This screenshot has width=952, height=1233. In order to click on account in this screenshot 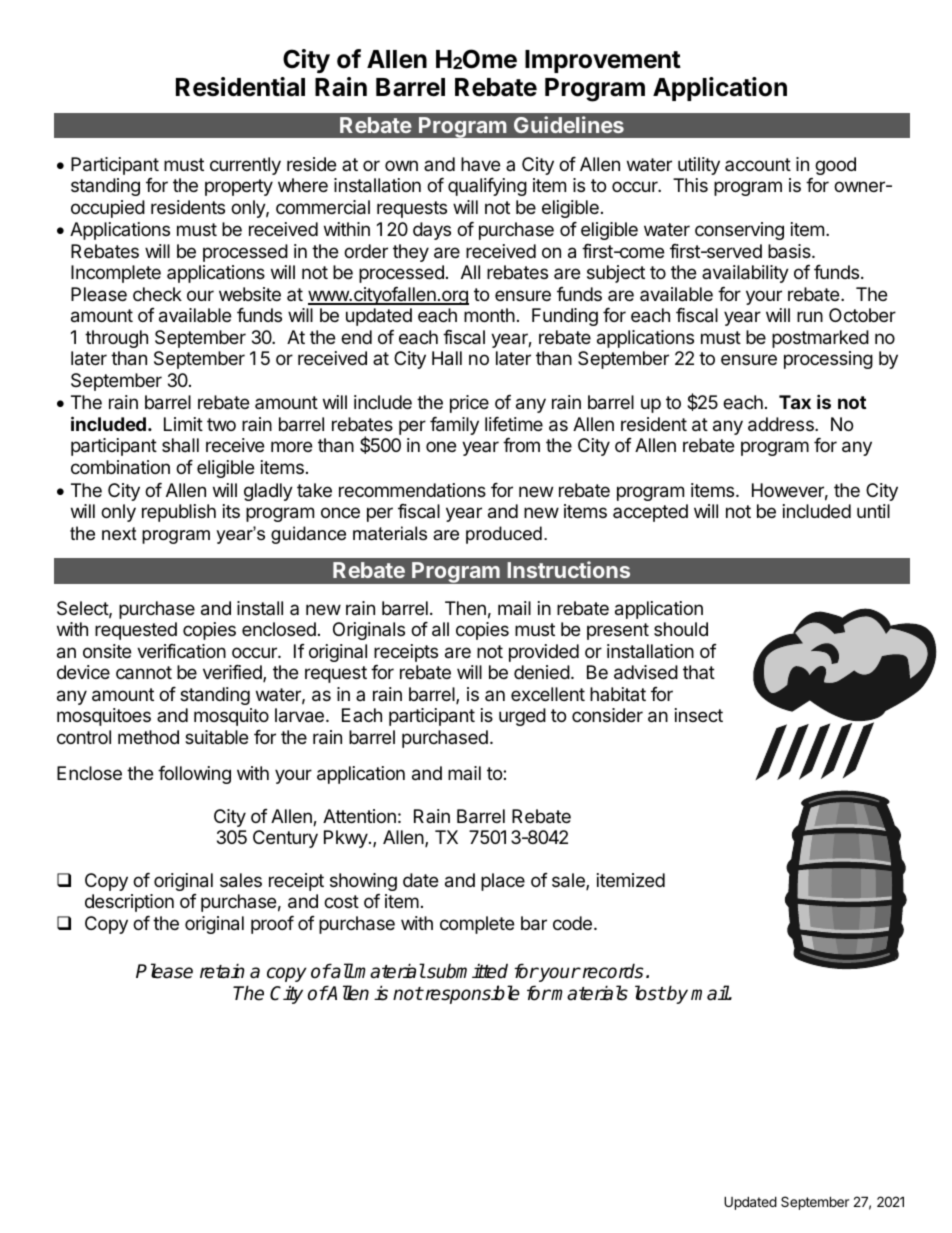, I will do `click(758, 164)`.
